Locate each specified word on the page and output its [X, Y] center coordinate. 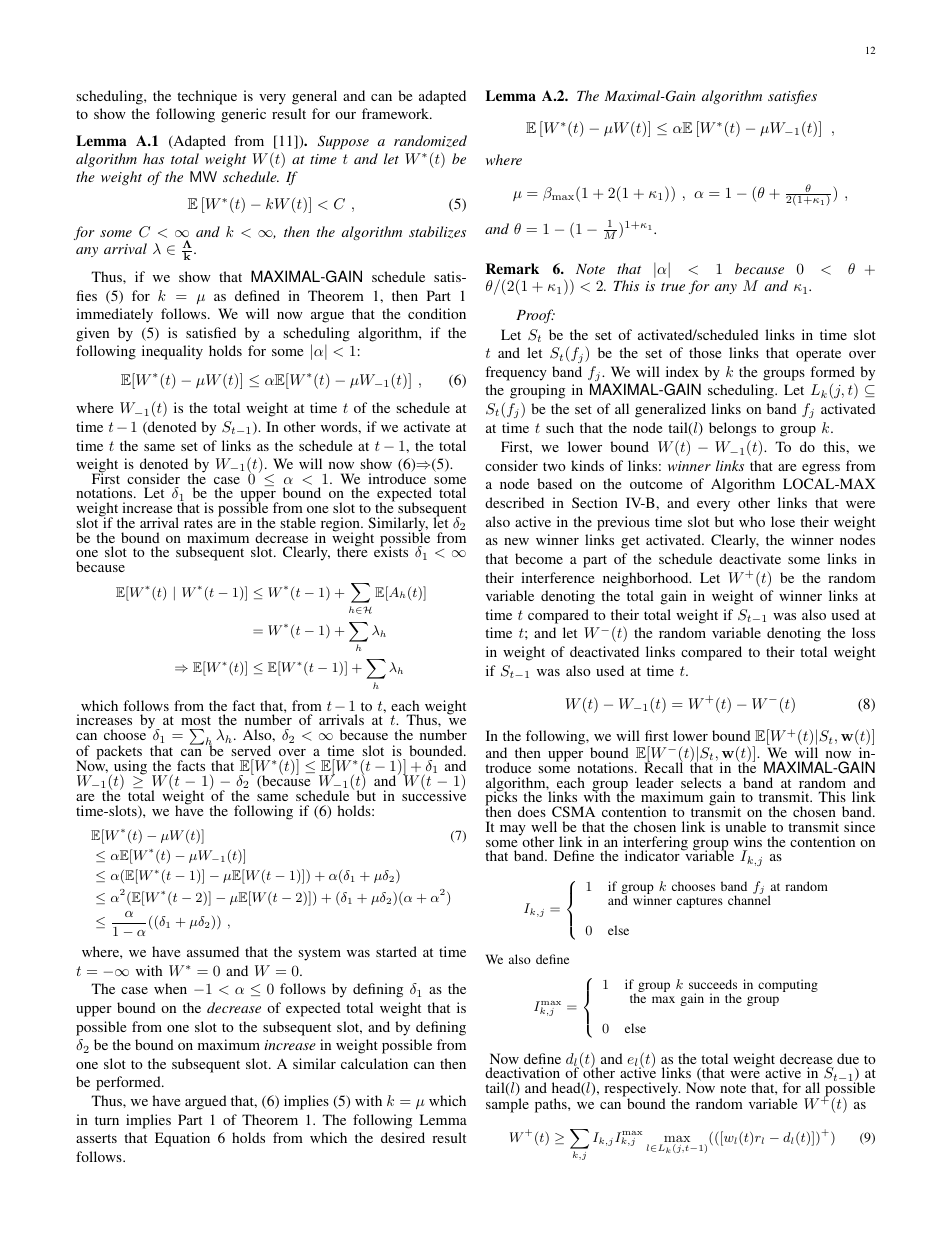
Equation [182, 1139]
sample [507, 1105]
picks [501, 799]
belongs [732, 429]
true [673, 287]
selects [701, 782]
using [130, 768]
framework [397, 113]
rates [198, 523]
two [554, 466]
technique [207, 97]
